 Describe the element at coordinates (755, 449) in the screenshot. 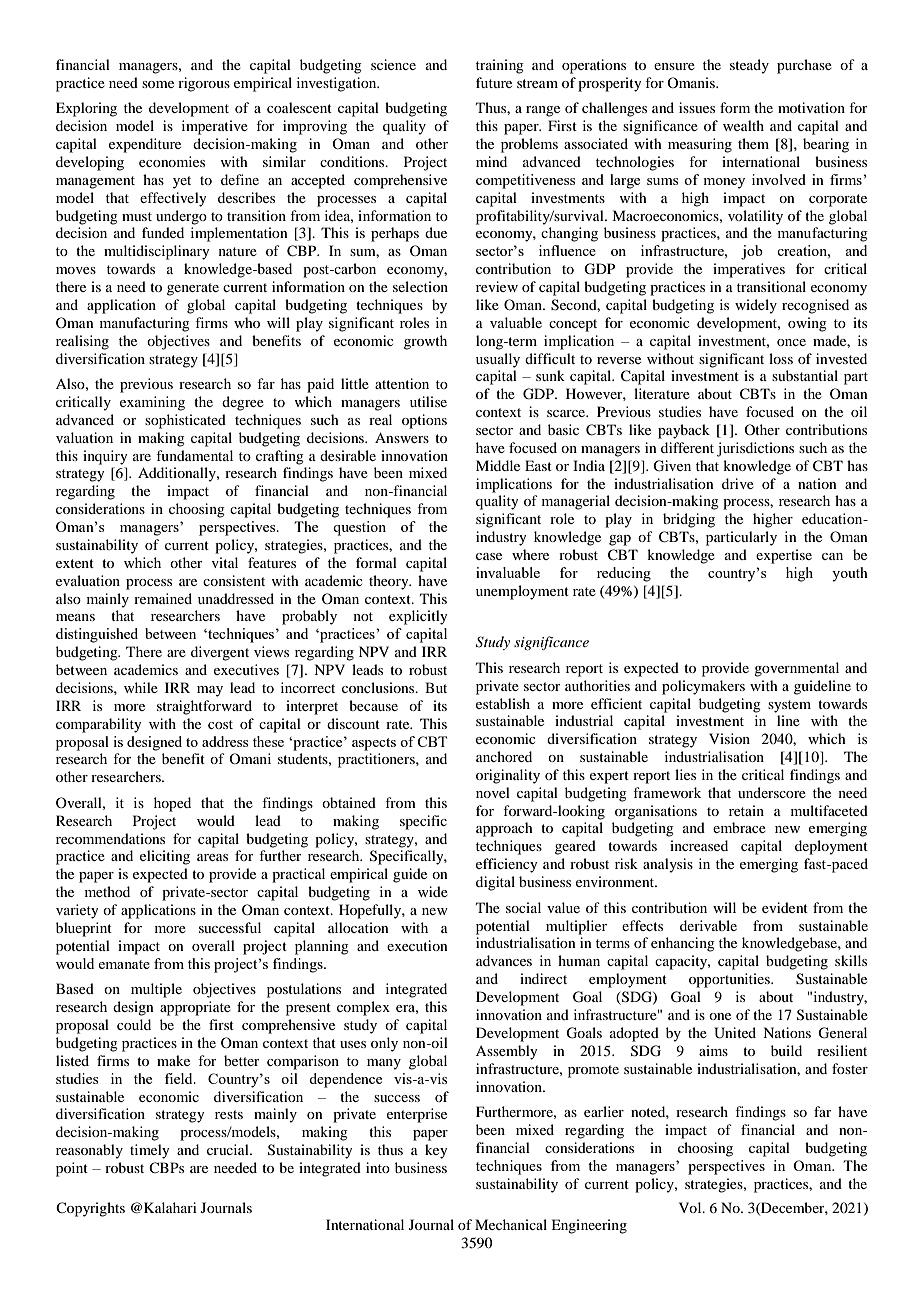

I see `jurisdictions` at that location.
